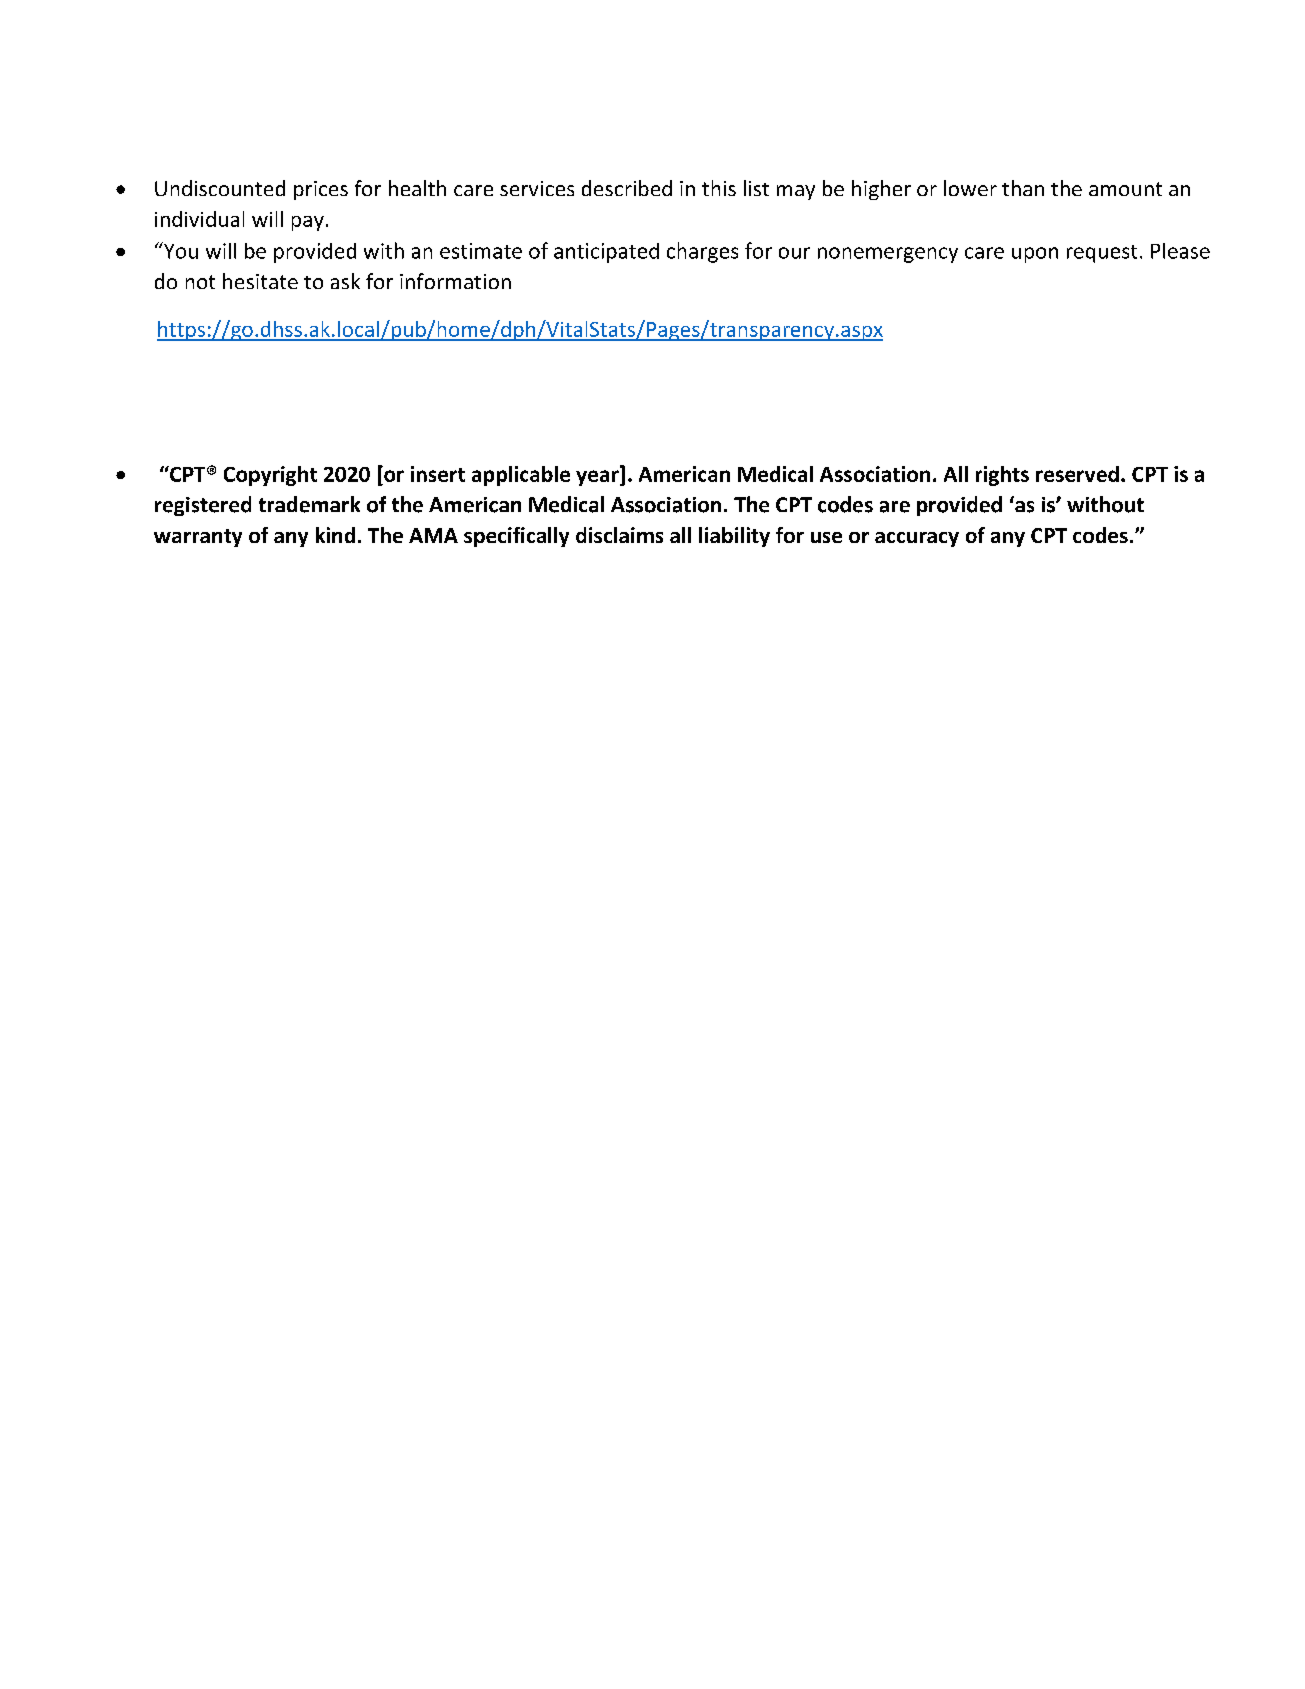  I want to click on year, so click(598, 478).
